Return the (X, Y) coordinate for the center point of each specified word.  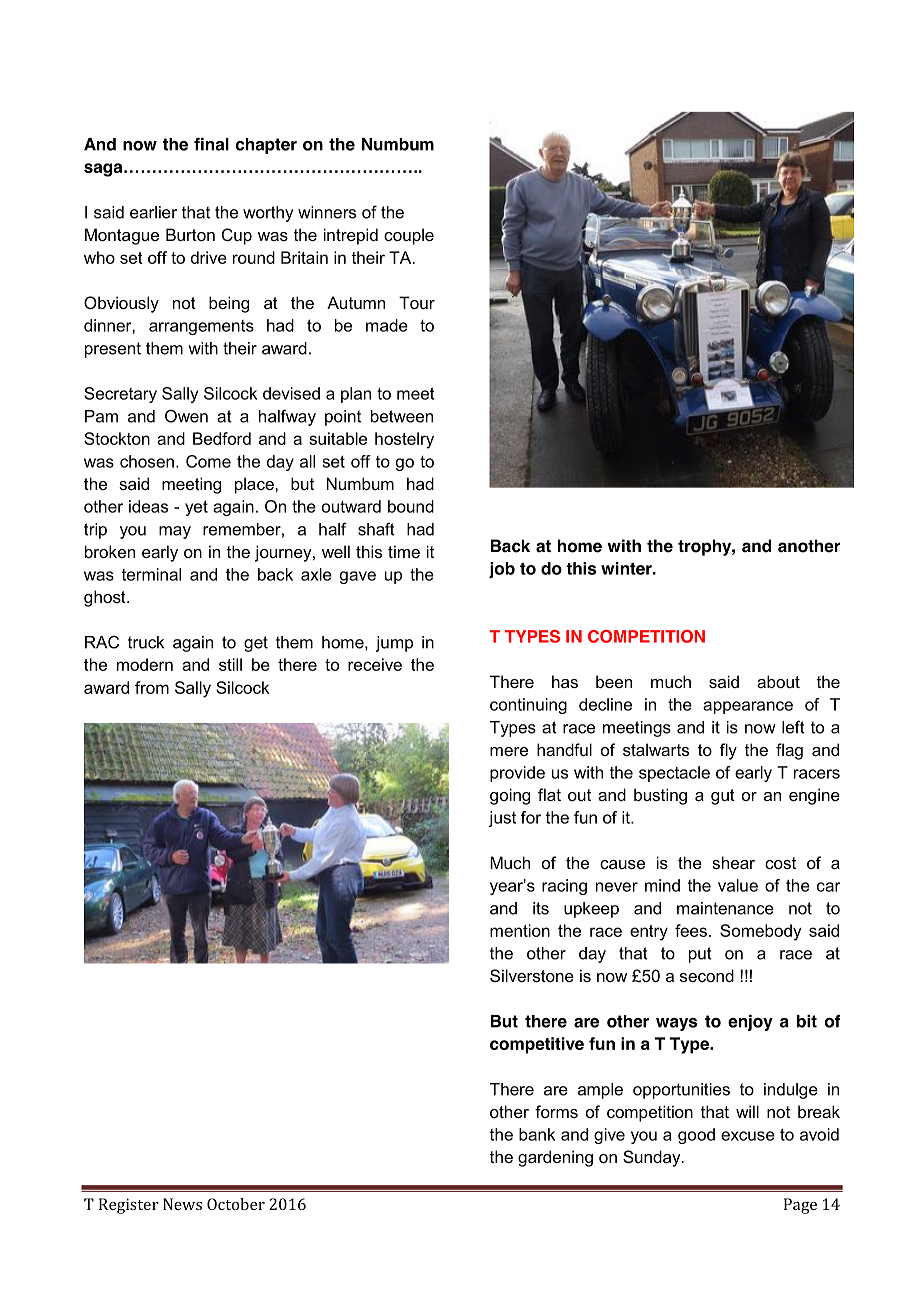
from (152, 687)
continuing (528, 706)
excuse (748, 1136)
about (778, 681)
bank (537, 1134)
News (182, 1204)
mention (520, 930)
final (211, 144)
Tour (417, 302)
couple (409, 236)
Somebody (760, 932)
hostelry (404, 440)
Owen (186, 416)
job (502, 570)
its (541, 908)
